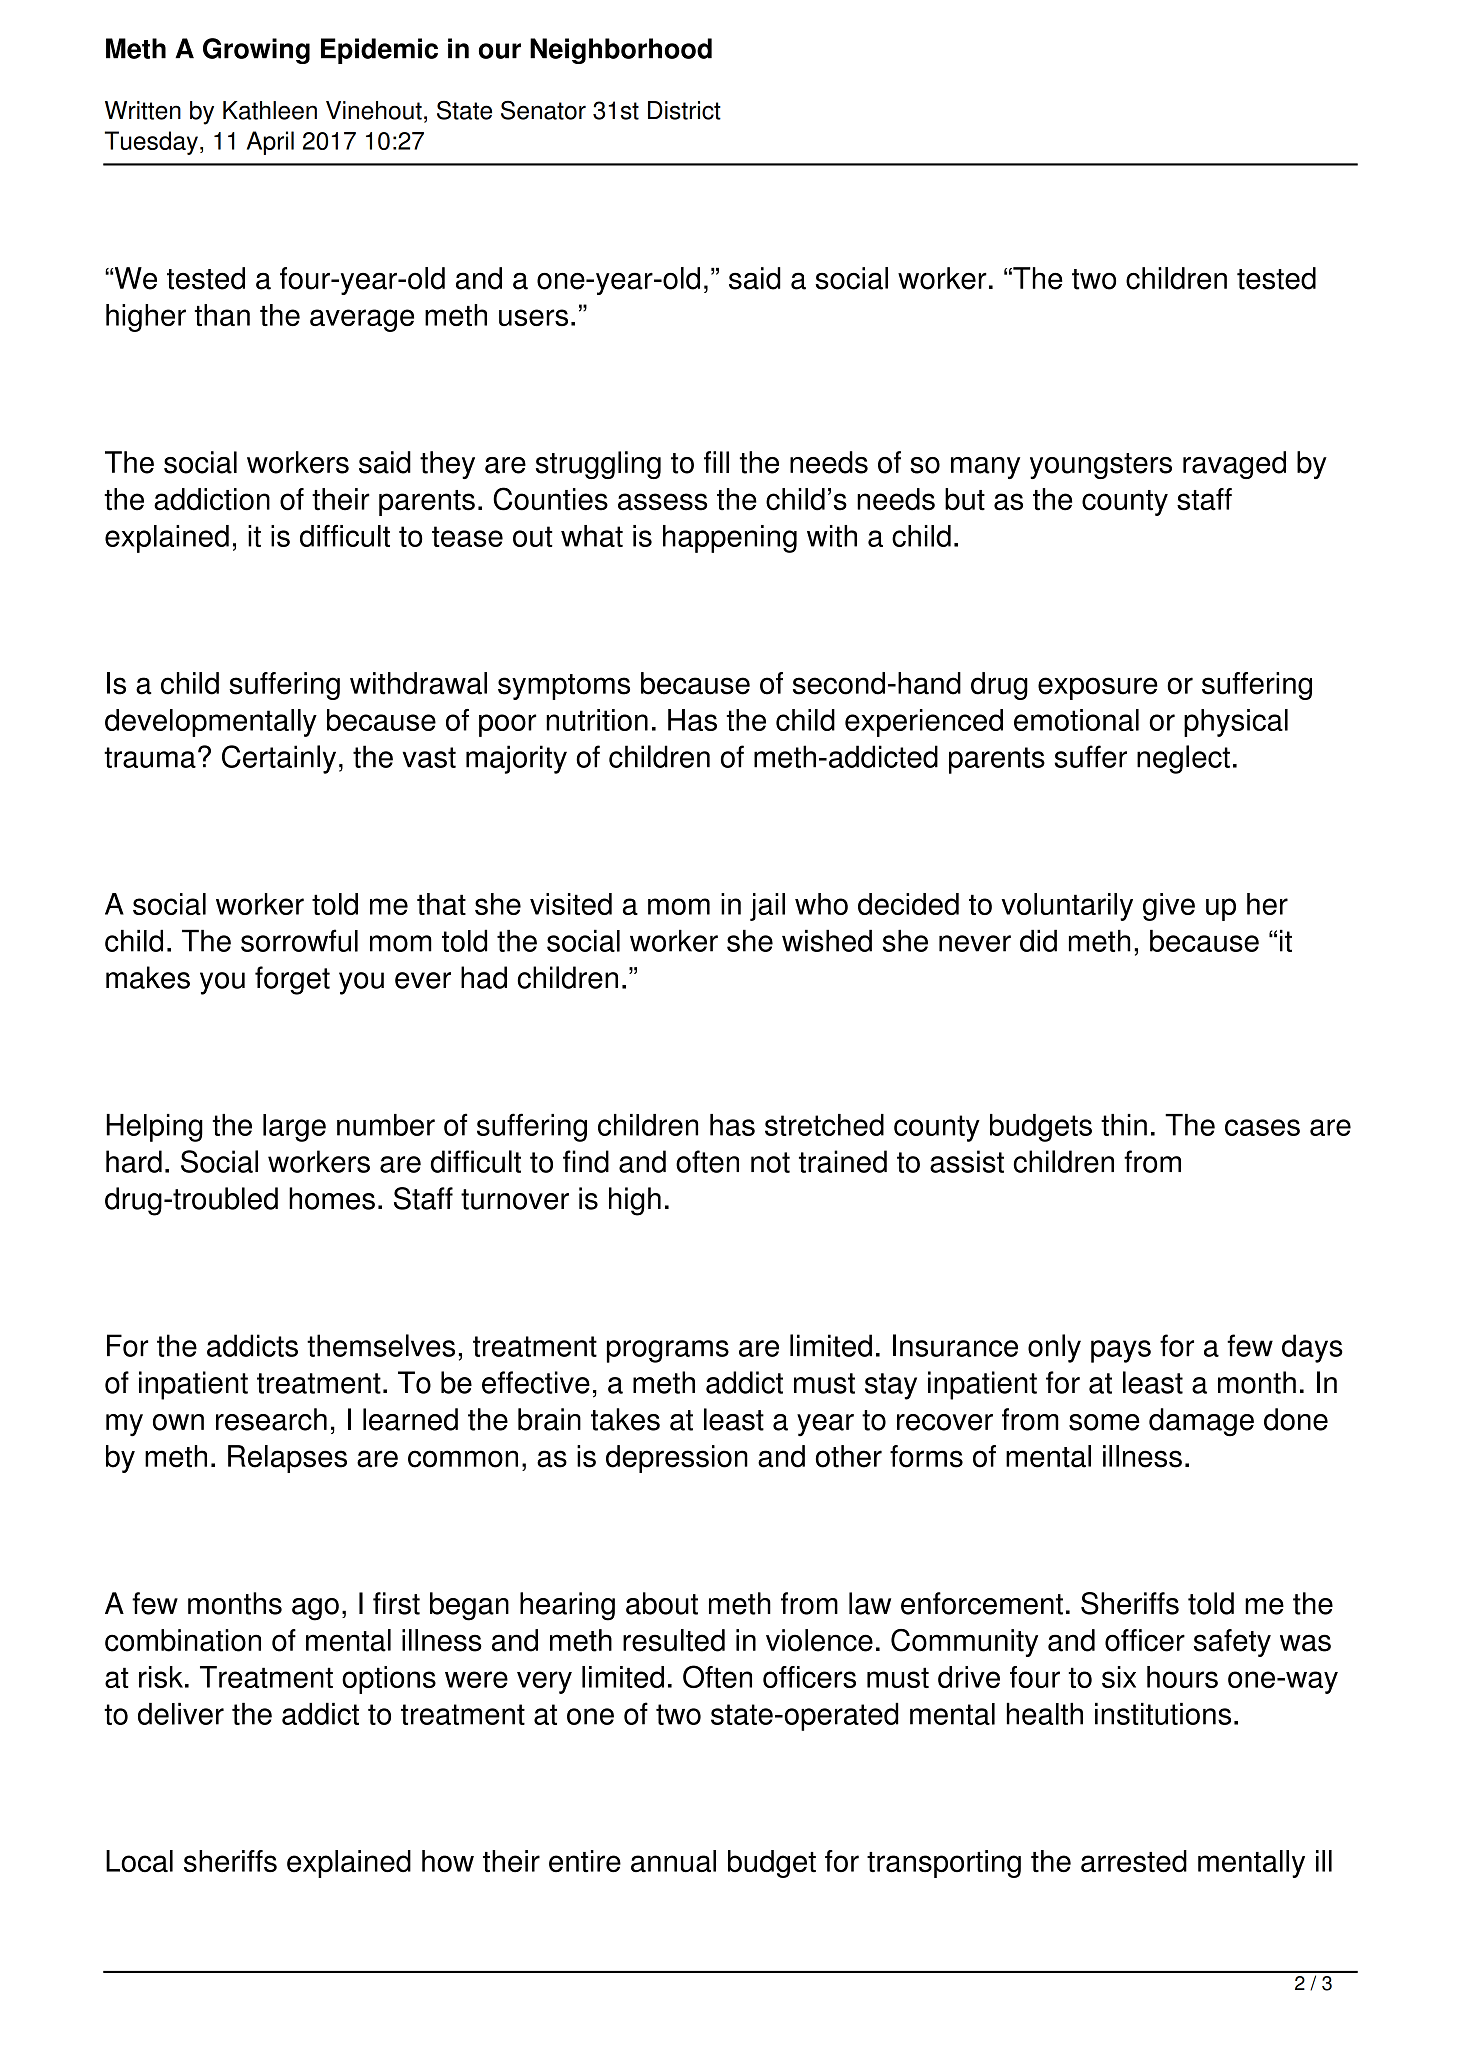 This image has height=2066, width=1461. What do you see at coordinates (1234, 465) in the image?
I see `ravaged` at bounding box center [1234, 465].
